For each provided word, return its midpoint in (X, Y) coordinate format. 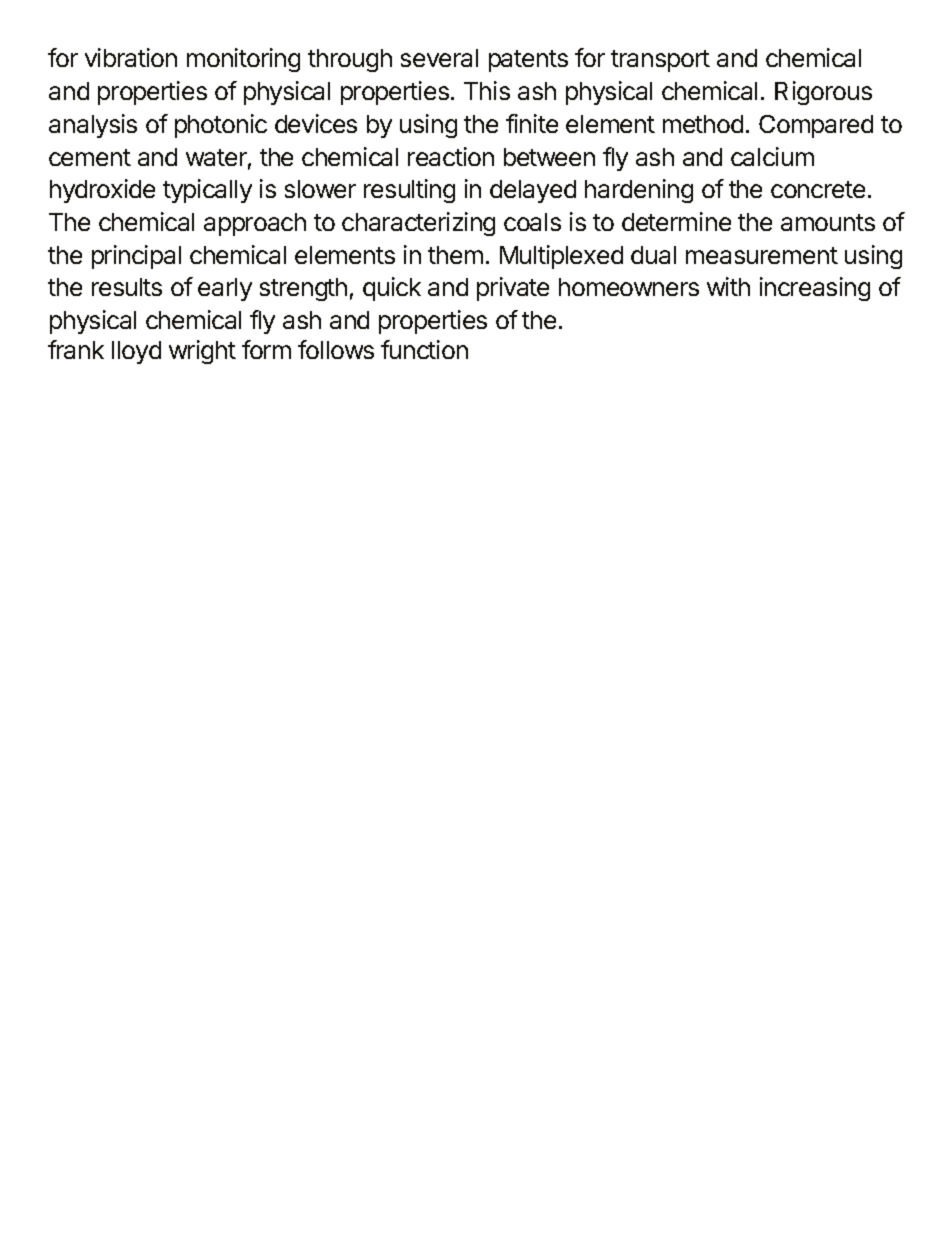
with (728, 286)
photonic (221, 126)
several (439, 58)
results (127, 287)
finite (532, 123)
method (703, 124)
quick (392, 289)
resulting (409, 191)
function (424, 349)
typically (207, 191)
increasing (815, 289)
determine (676, 221)
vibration (131, 57)
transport (660, 61)
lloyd (136, 352)
